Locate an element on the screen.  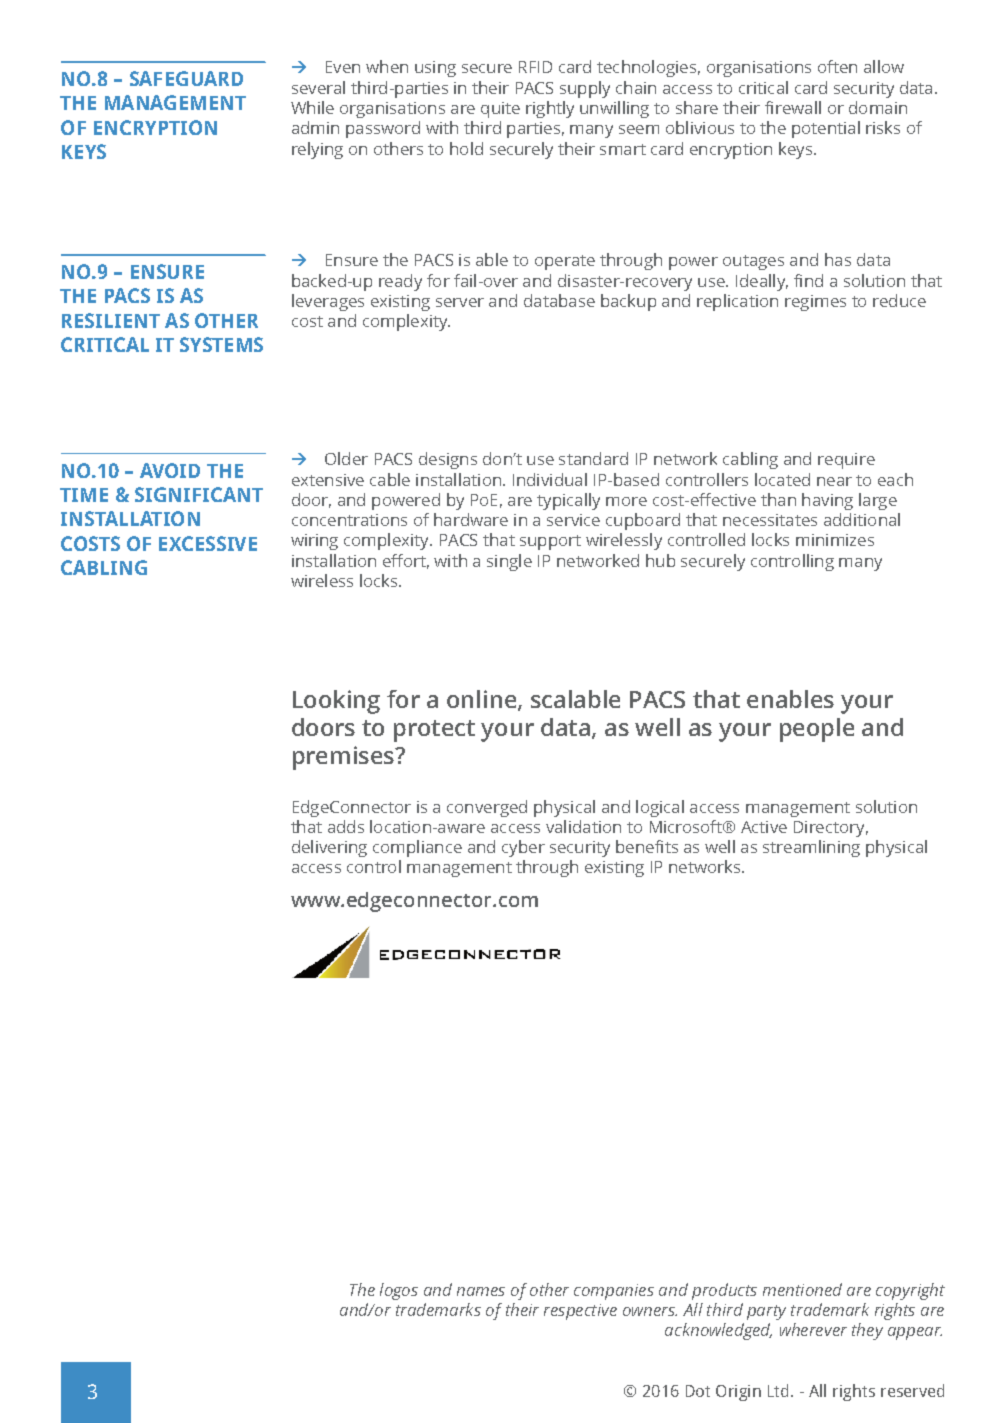
logos is located at coordinates (399, 1291).
